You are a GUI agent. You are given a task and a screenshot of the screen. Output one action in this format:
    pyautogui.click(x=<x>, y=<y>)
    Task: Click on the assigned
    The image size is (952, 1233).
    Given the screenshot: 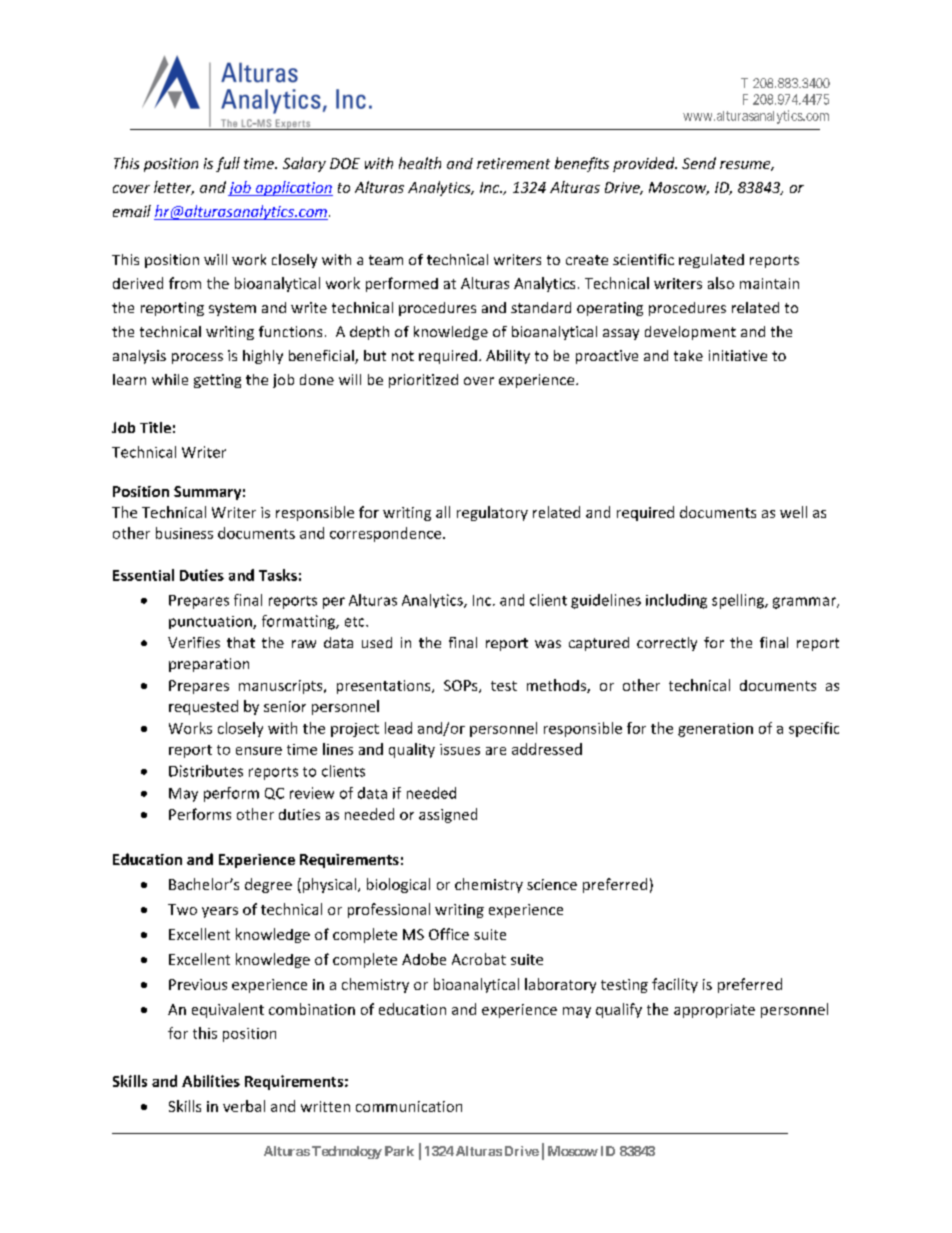 What is the action you would take?
    pyautogui.click(x=448, y=815)
